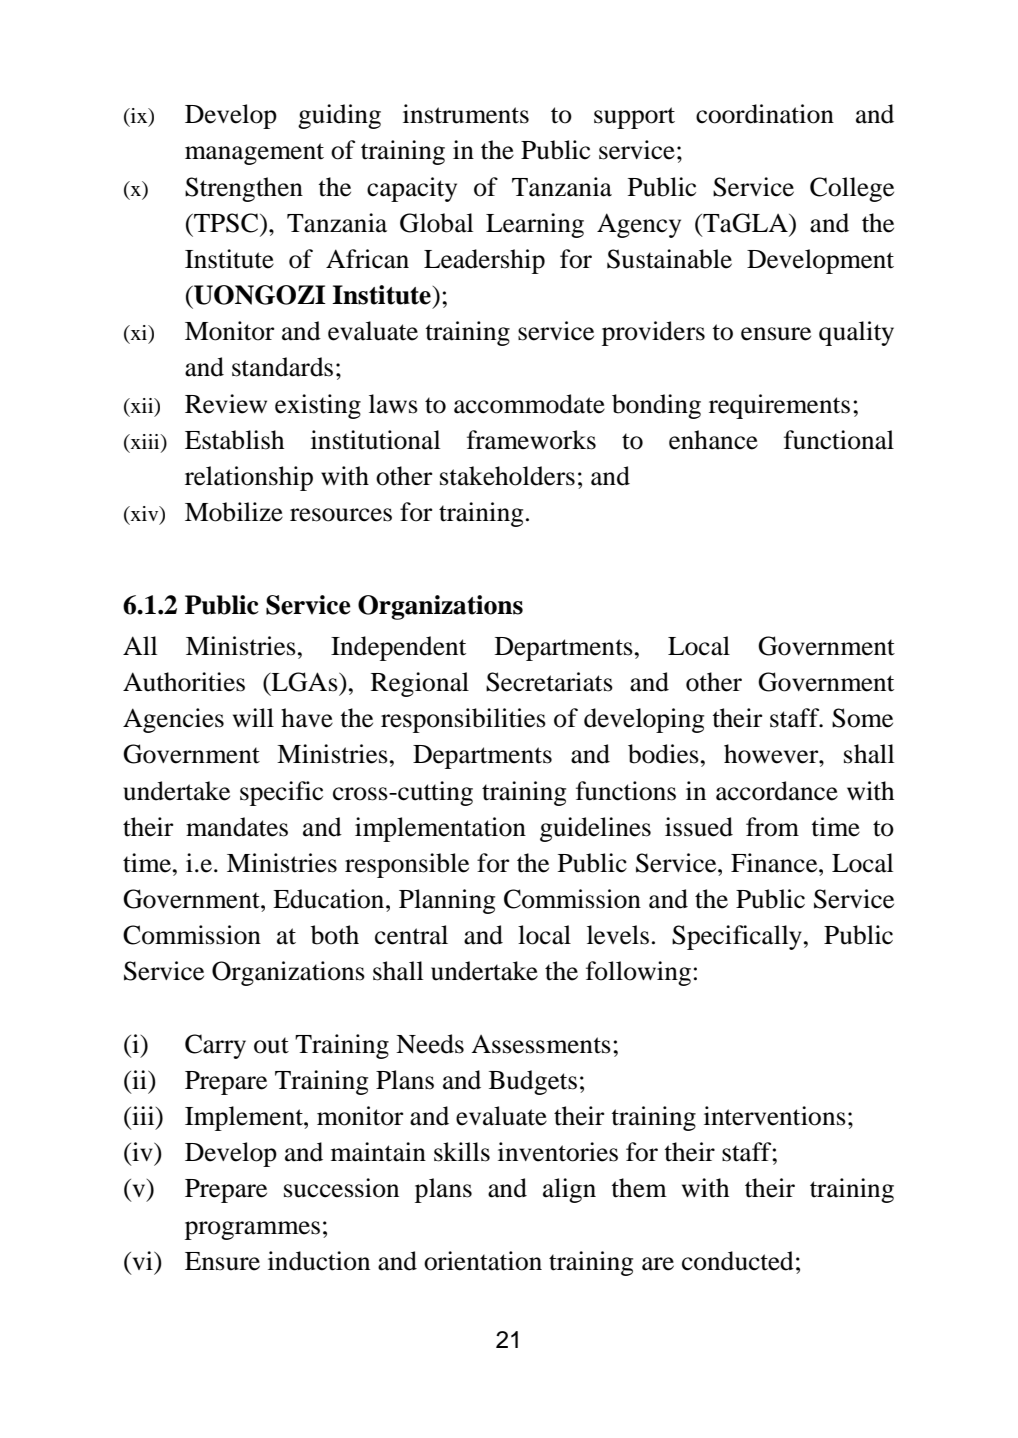 Image resolution: width=1018 pixels, height=1438 pixels. What do you see at coordinates (254, 154) in the page?
I see `management` at bounding box center [254, 154].
